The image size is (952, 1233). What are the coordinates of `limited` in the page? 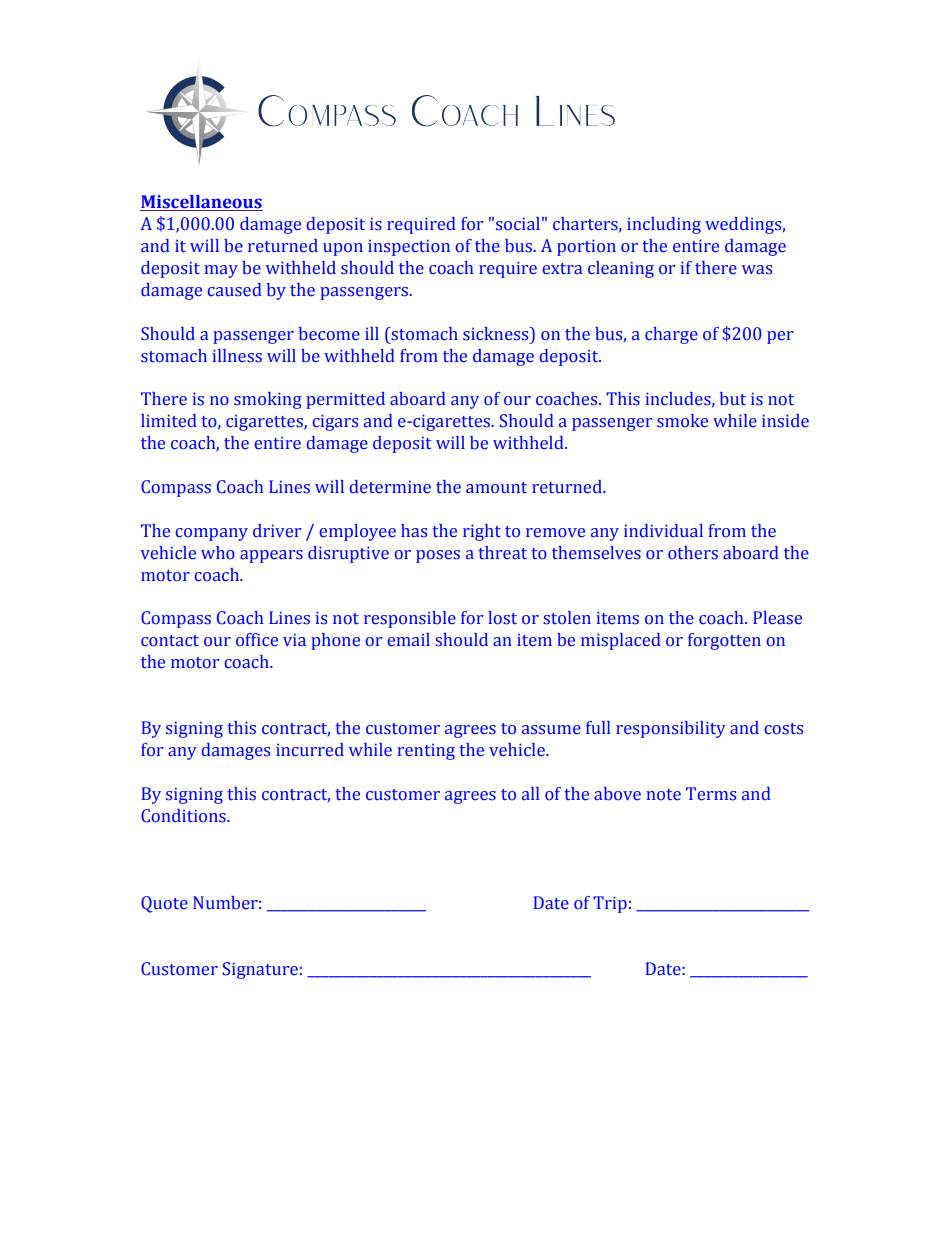 It's located at (169, 421).
